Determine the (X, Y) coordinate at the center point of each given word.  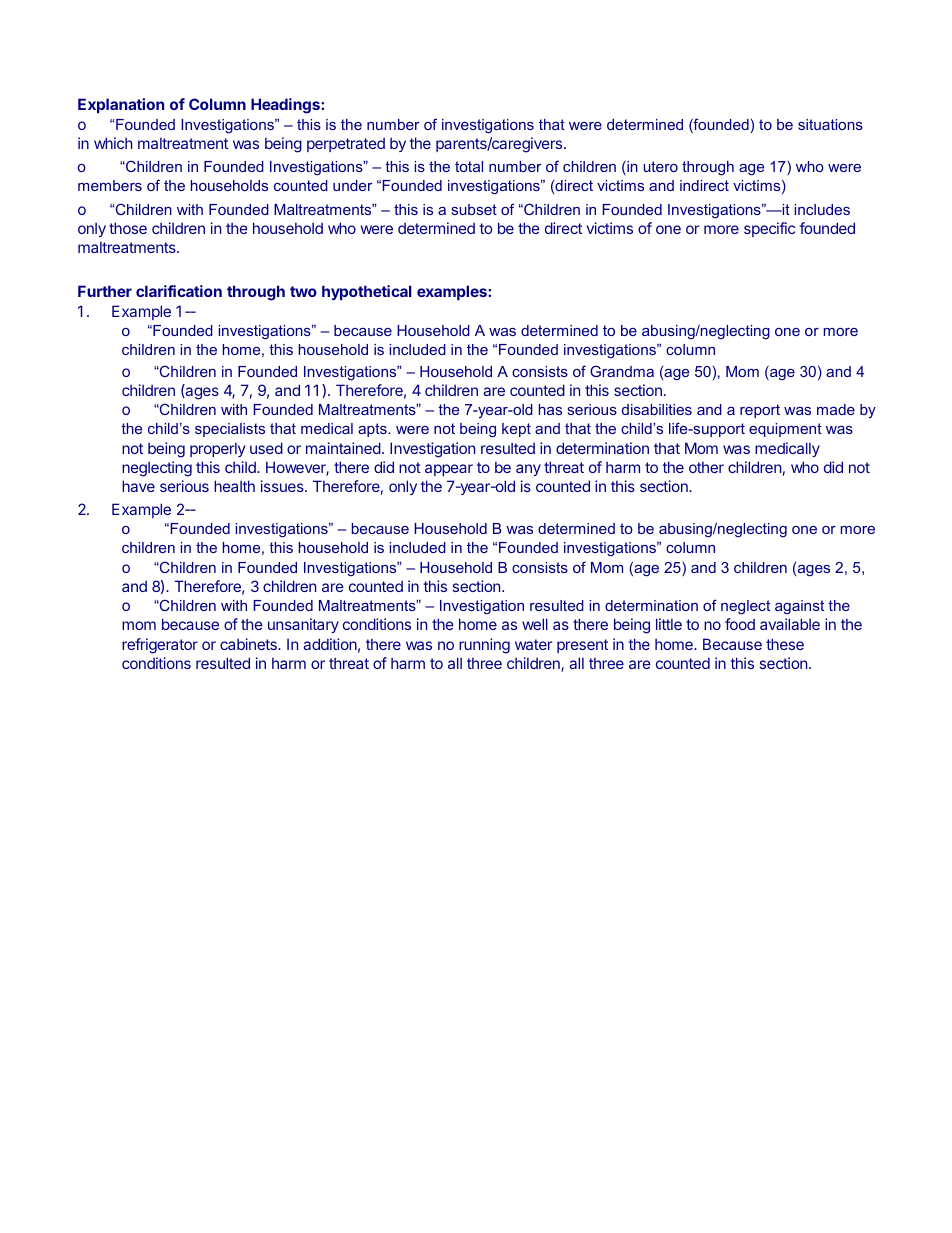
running (484, 646)
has (550, 409)
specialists (230, 430)
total (469, 166)
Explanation (121, 105)
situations (830, 124)
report (760, 411)
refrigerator (160, 646)
